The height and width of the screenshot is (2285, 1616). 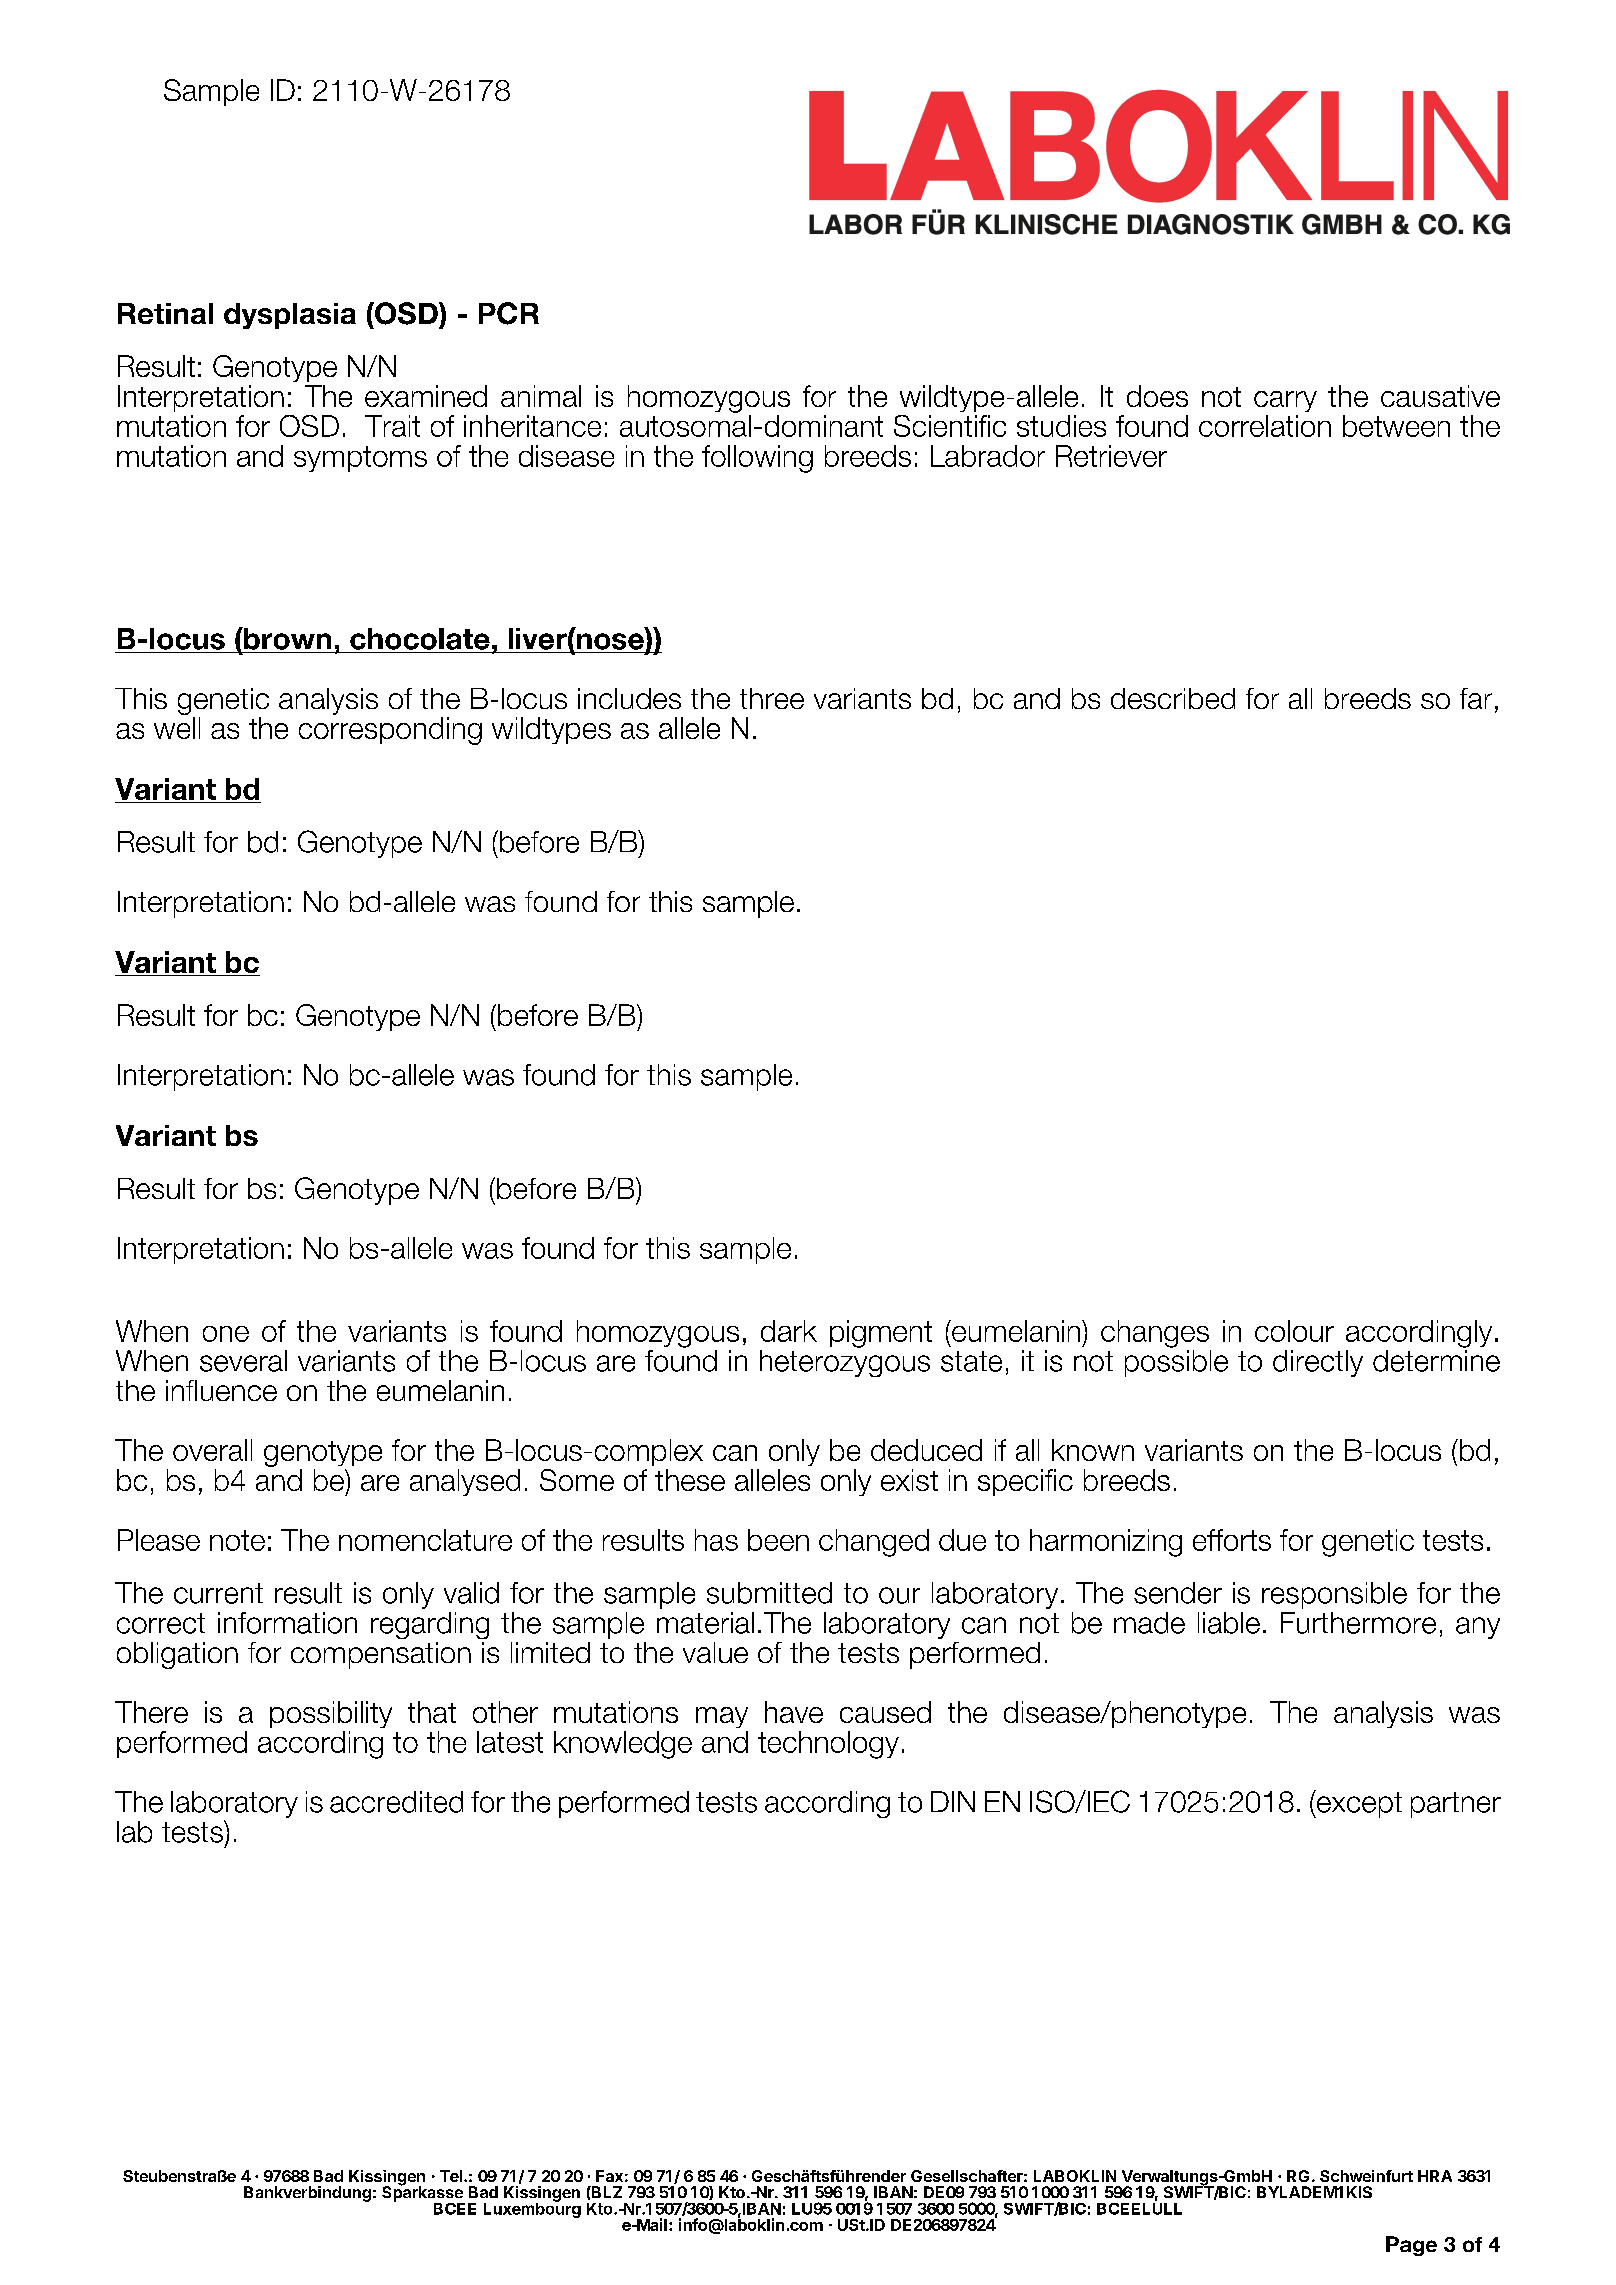 I want to click on Tel, so click(x=451, y=2176).
